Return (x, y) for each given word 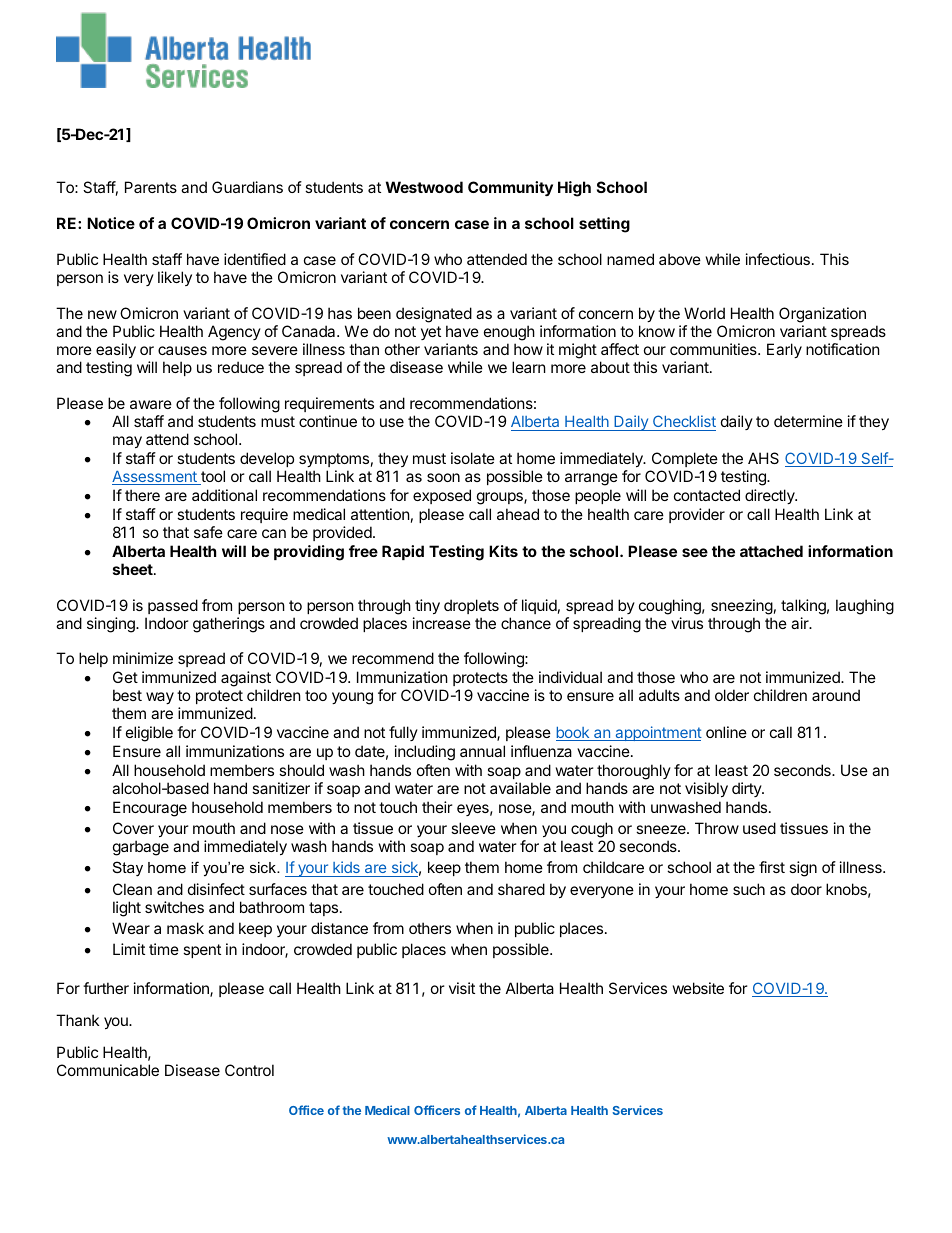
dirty (747, 789)
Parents (151, 187)
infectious (778, 259)
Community (510, 188)
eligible (149, 734)
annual (482, 751)
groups (501, 498)
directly (771, 496)
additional (224, 495)
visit (462, 988)
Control (249, 1070)
